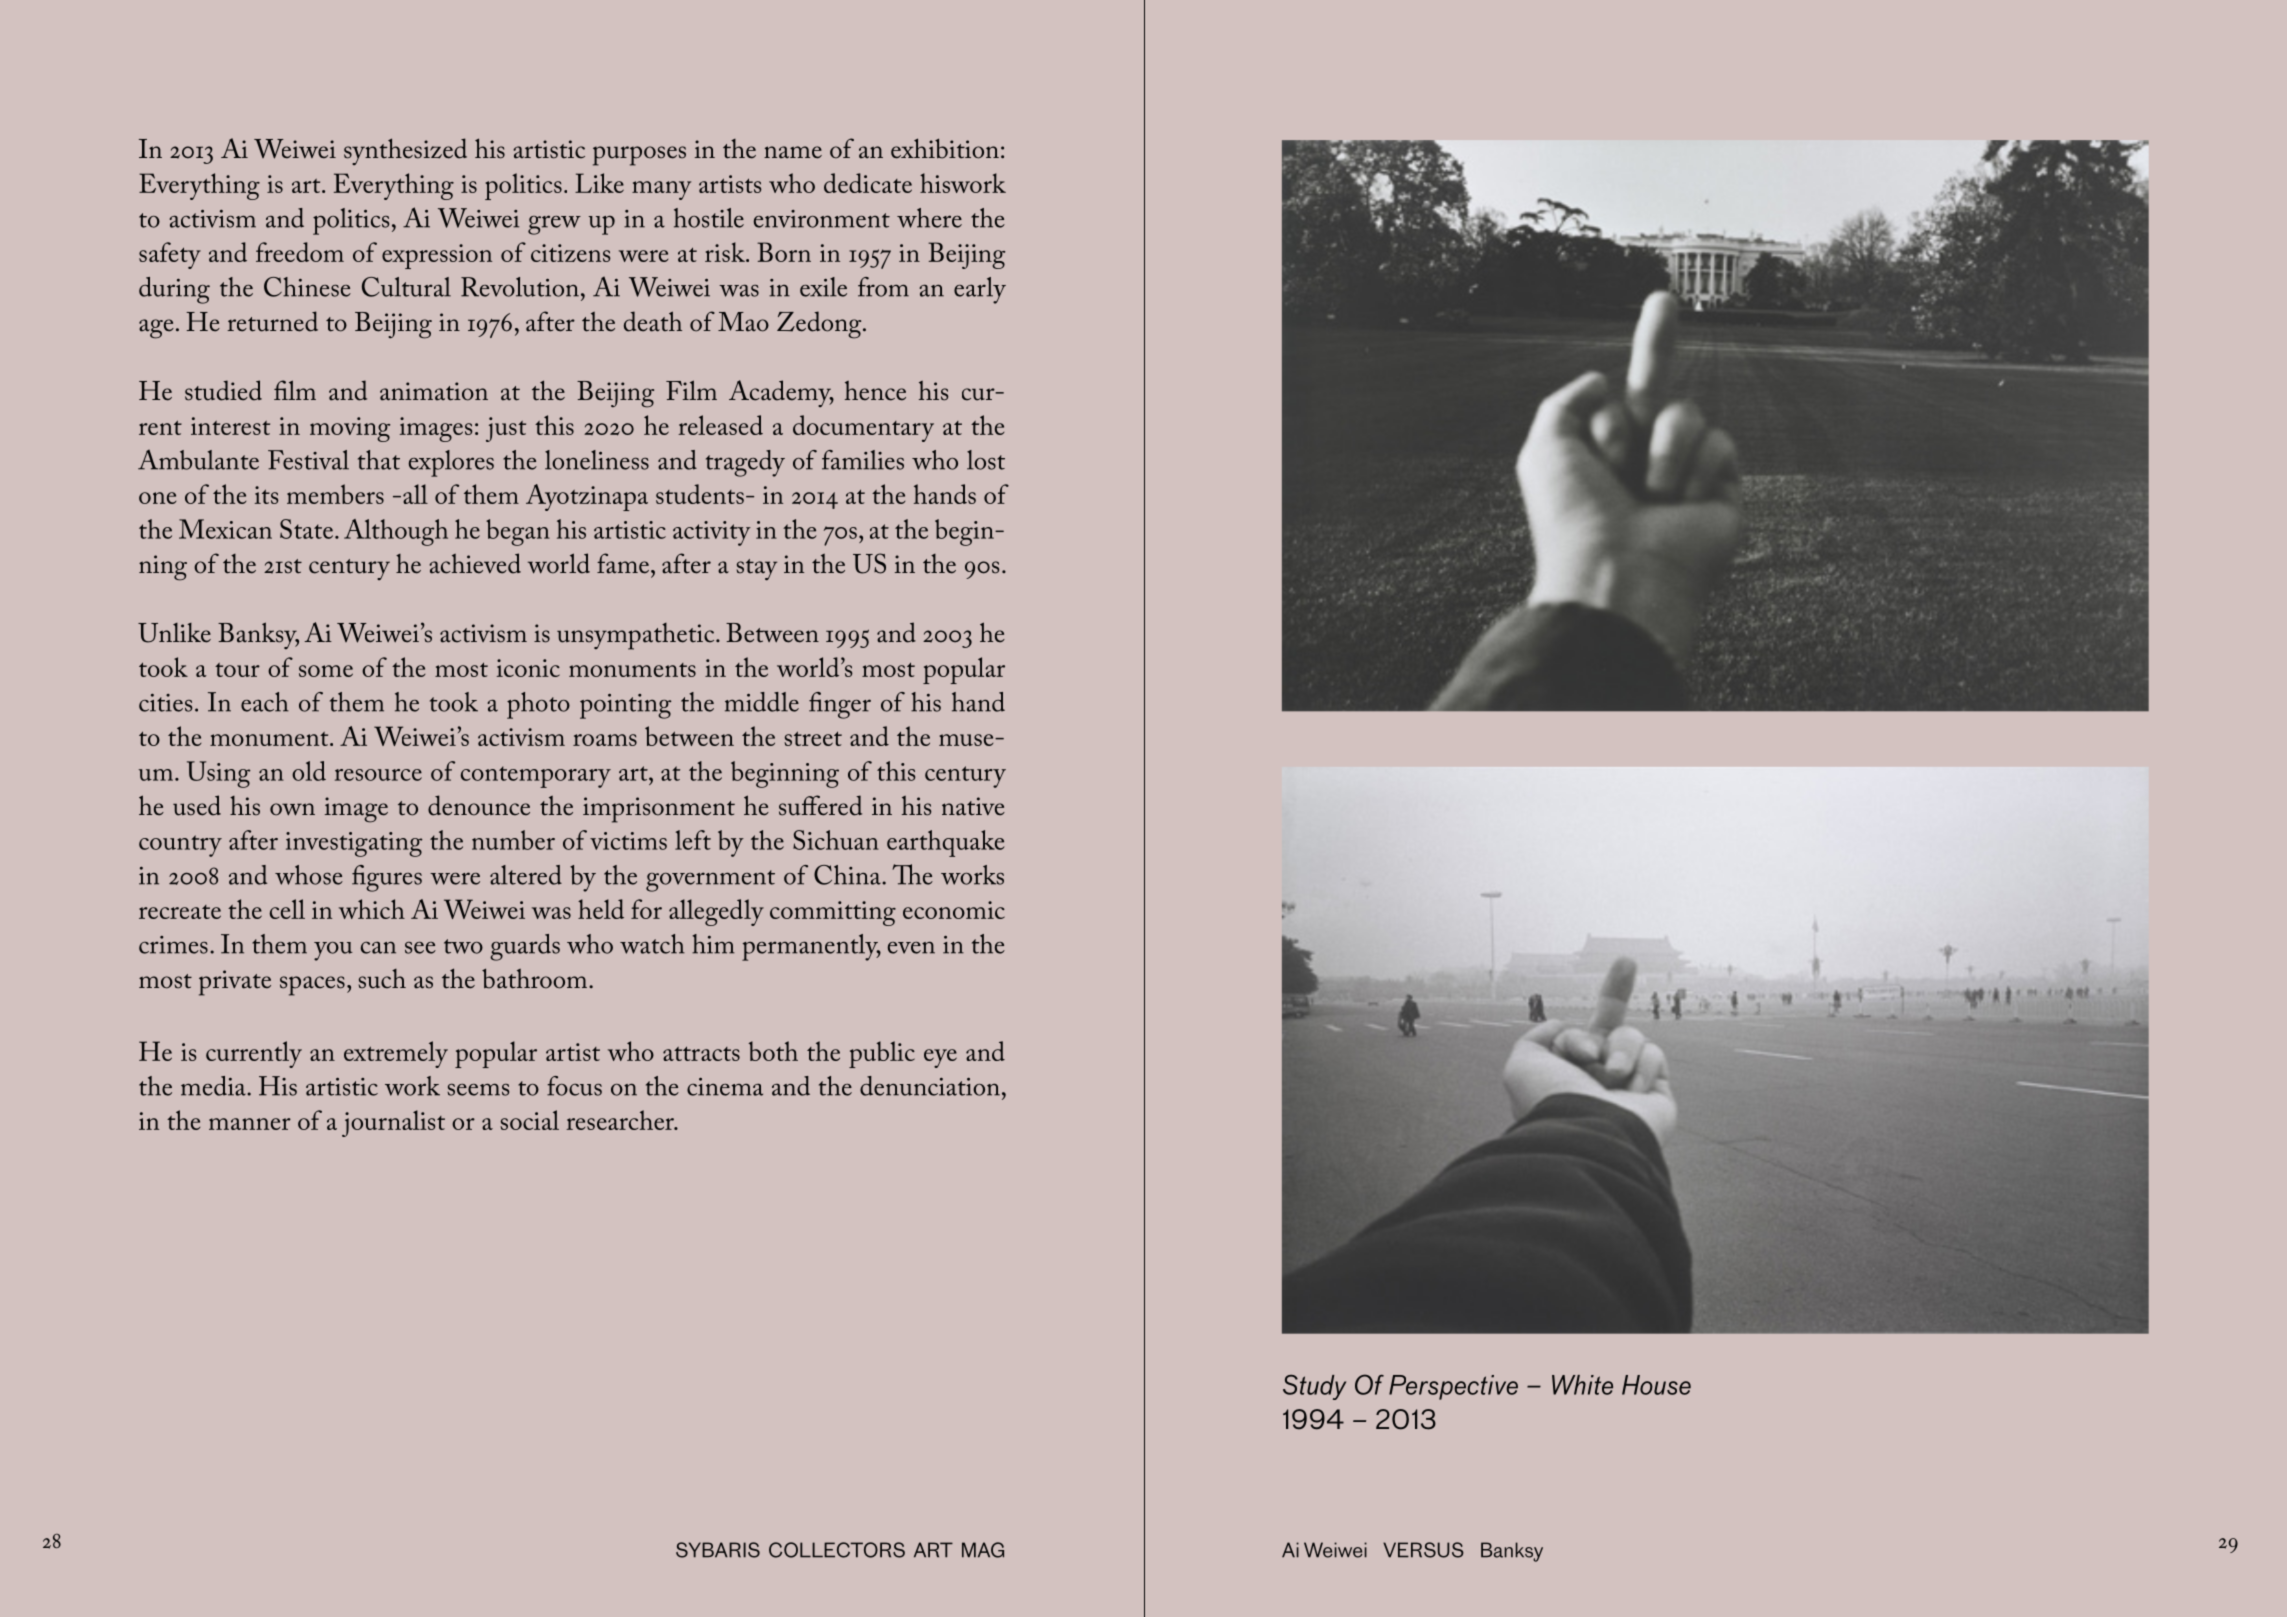  Describe the element at coordinates (837, 1550) in the document. I see `COLLECTORS` at that location.
